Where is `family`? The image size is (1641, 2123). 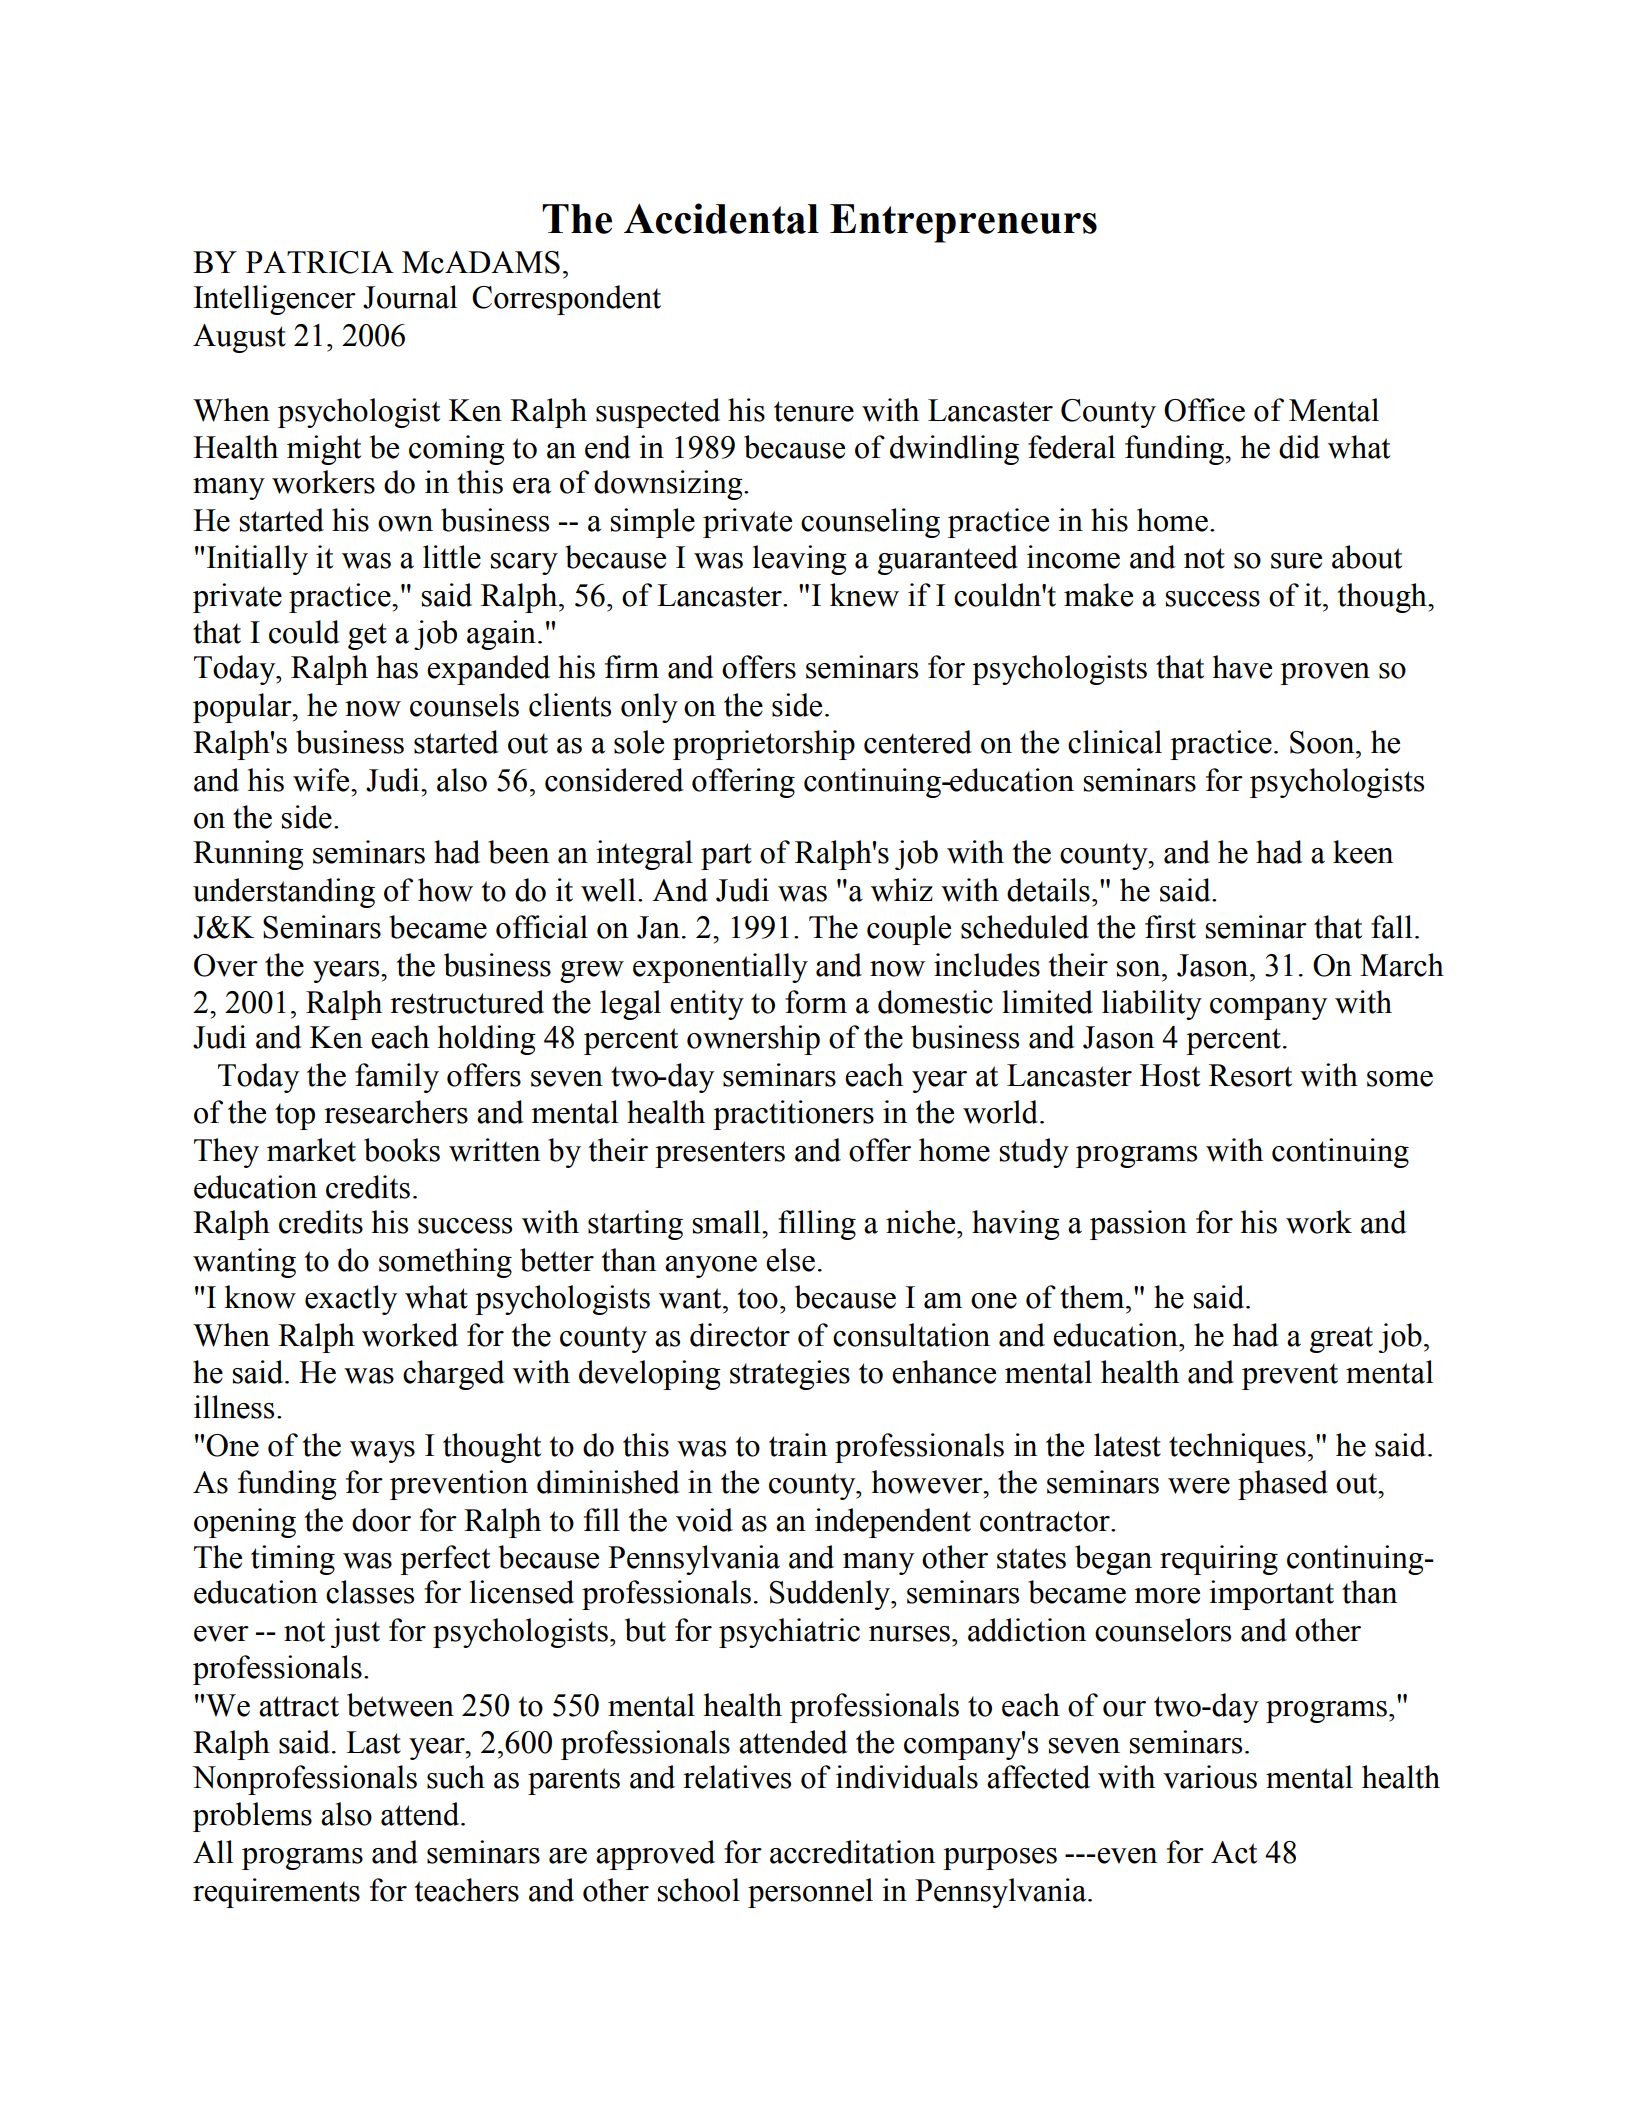
family is located at coordinates (397, 1078).
